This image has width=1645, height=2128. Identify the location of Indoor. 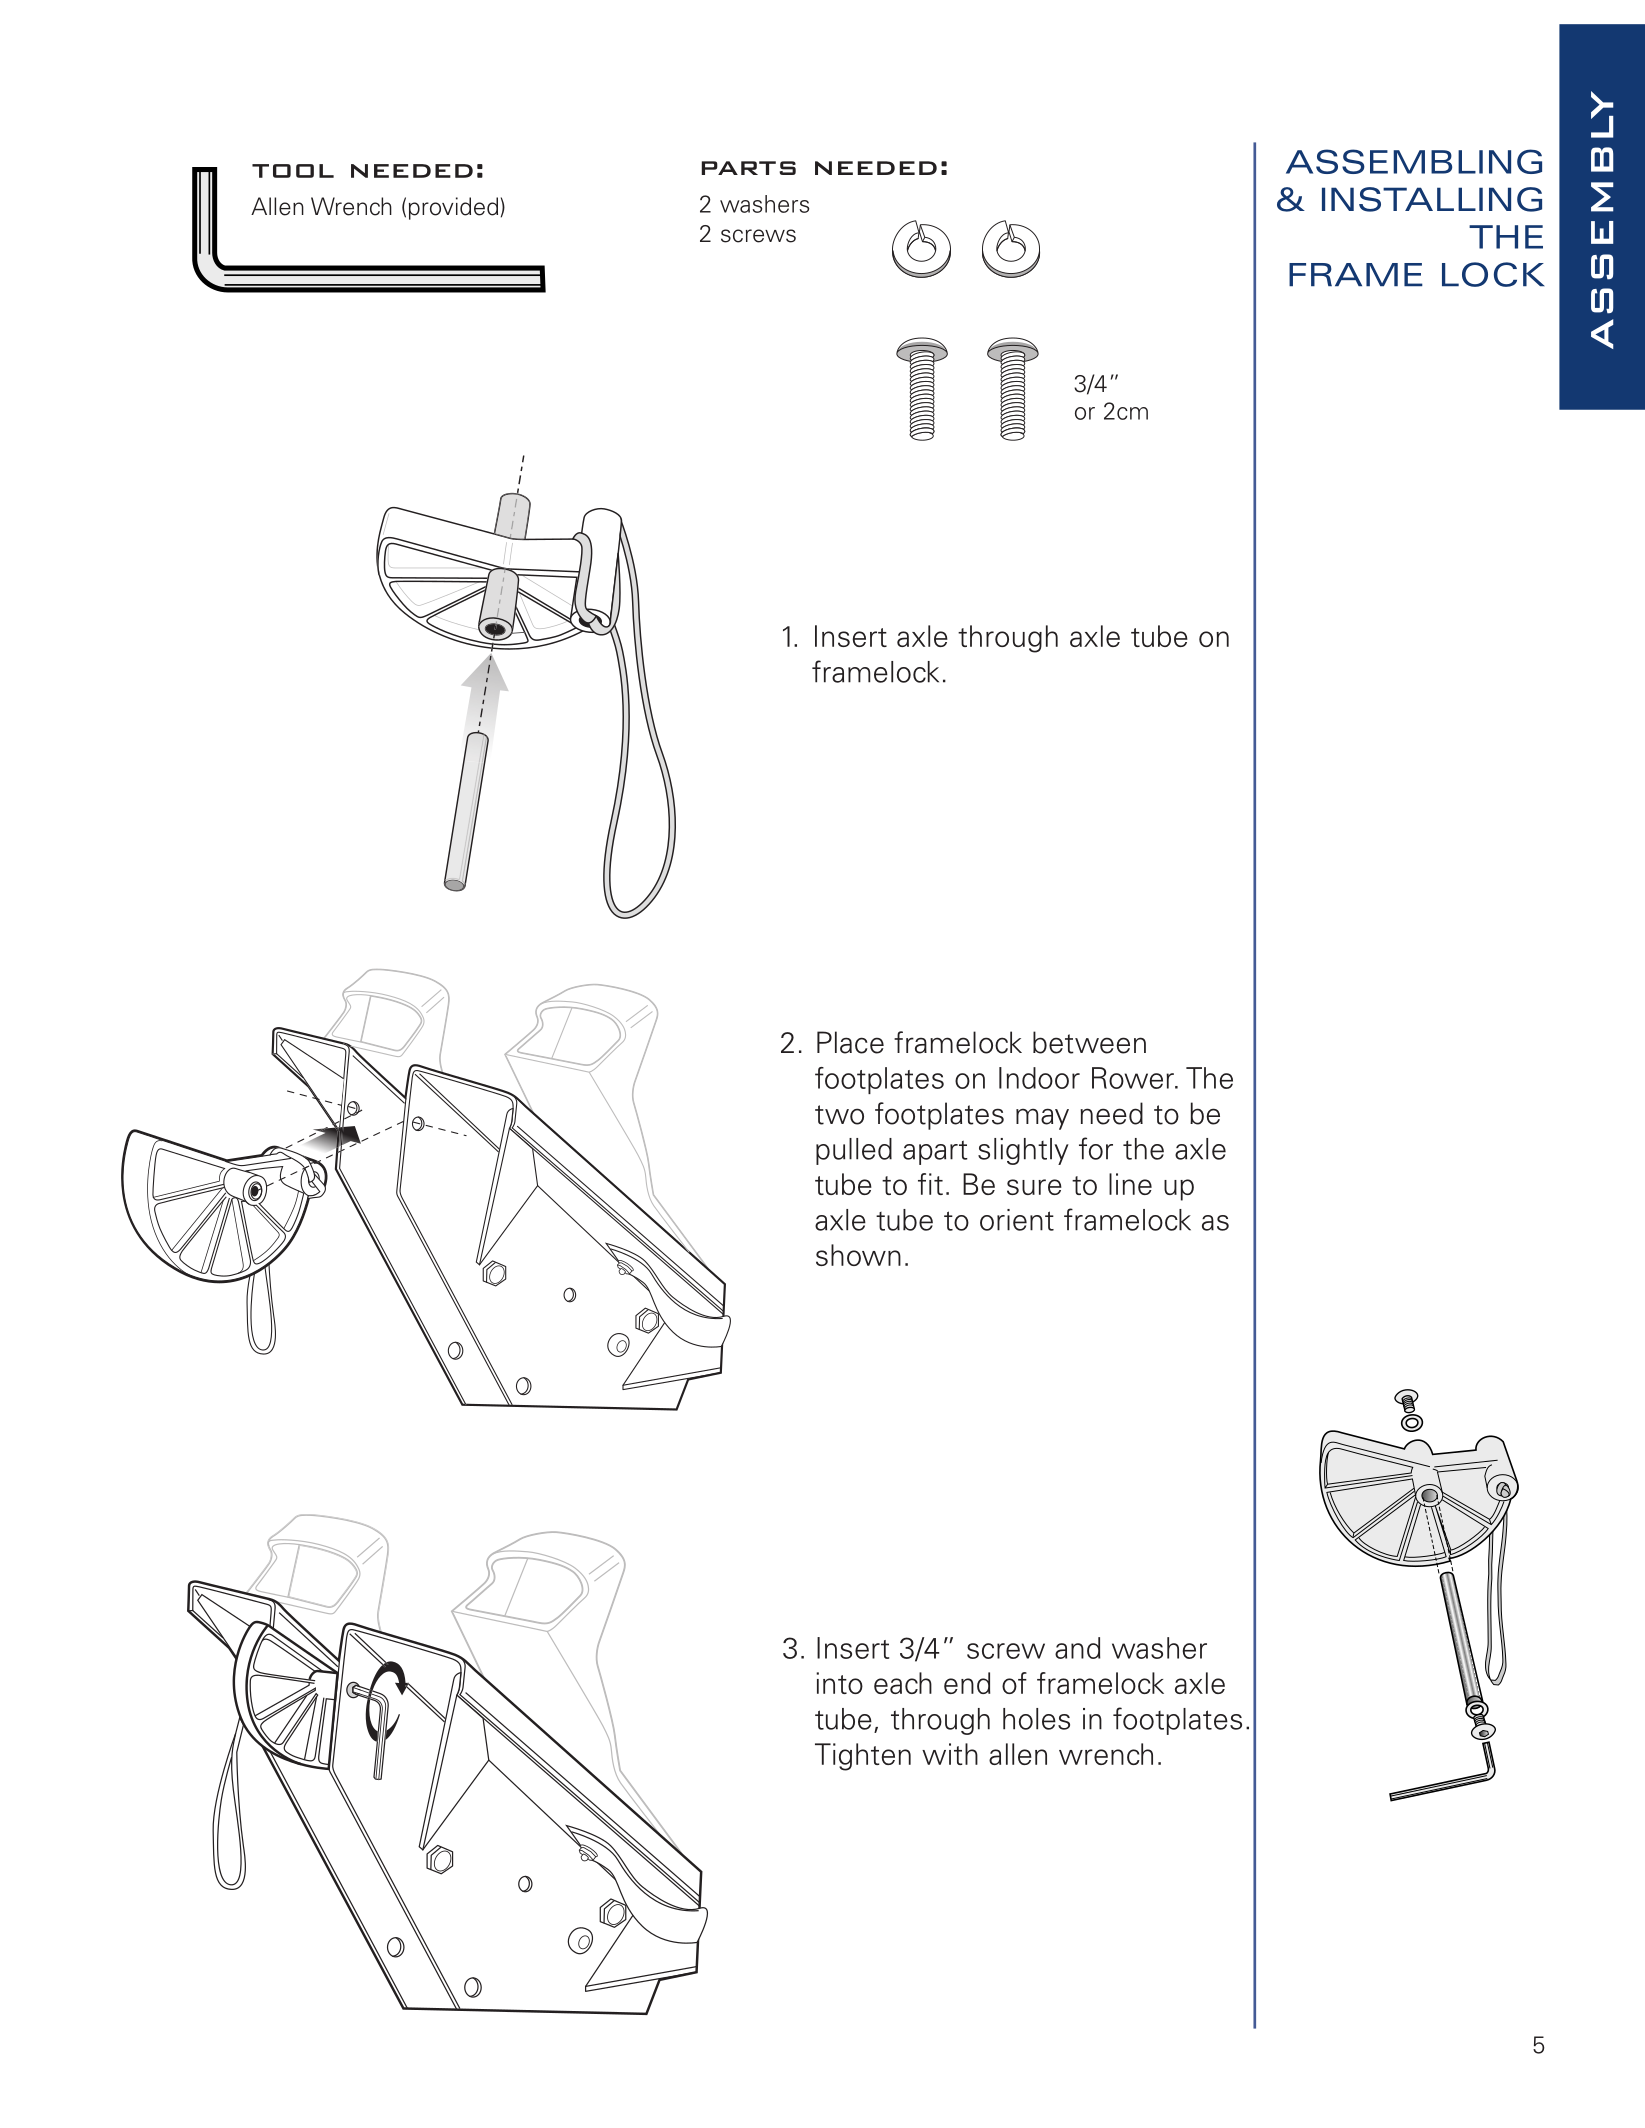
(1039, 1078).
